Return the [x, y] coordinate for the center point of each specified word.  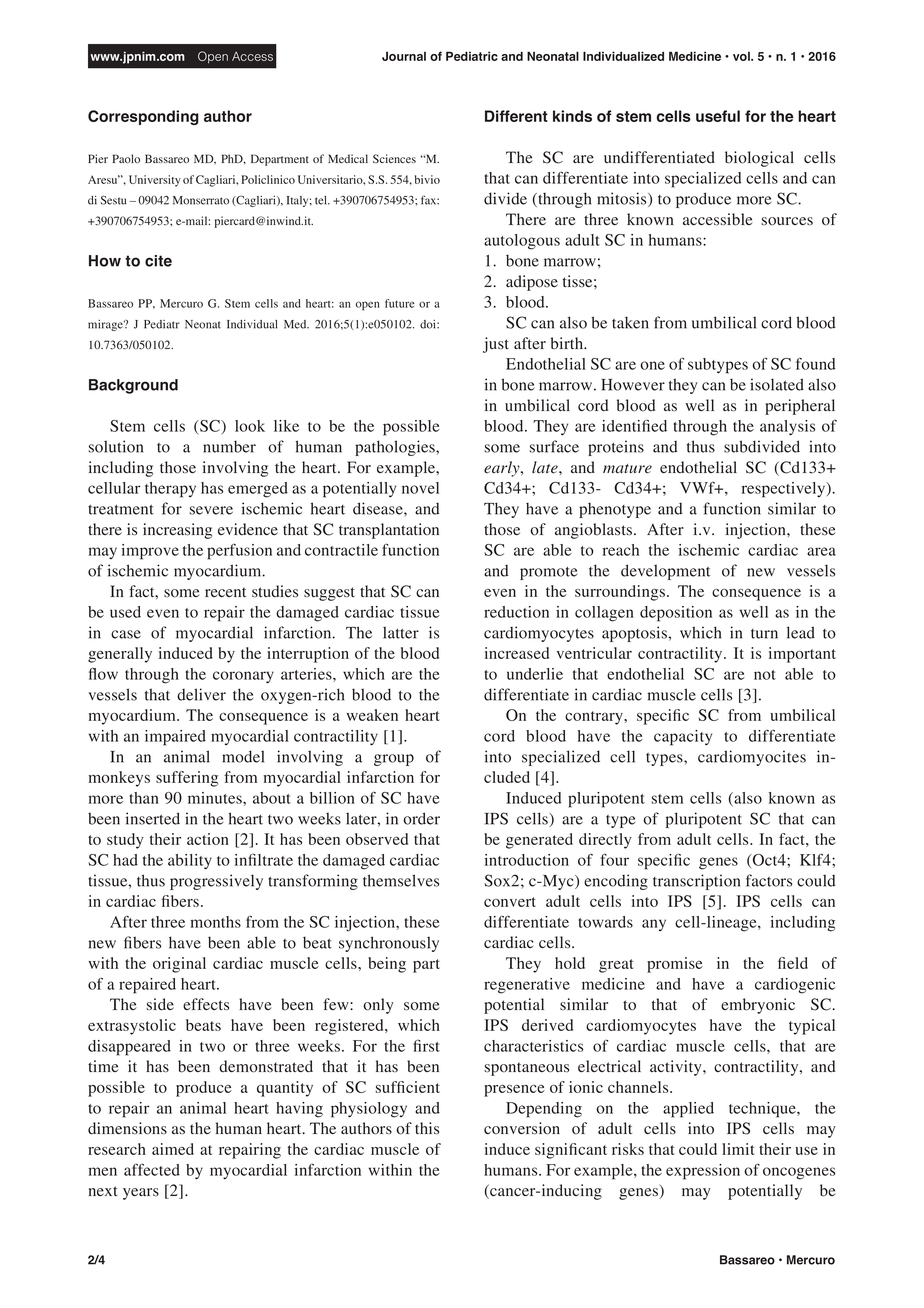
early [503, 469]
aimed [173, 1149]
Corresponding [143, 117]
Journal [404, 56]
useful [718, 116]
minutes [216, 798]
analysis [787, 427]
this [427, 1128]
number [229, 446]
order [421, 818]
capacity [683, 738]
